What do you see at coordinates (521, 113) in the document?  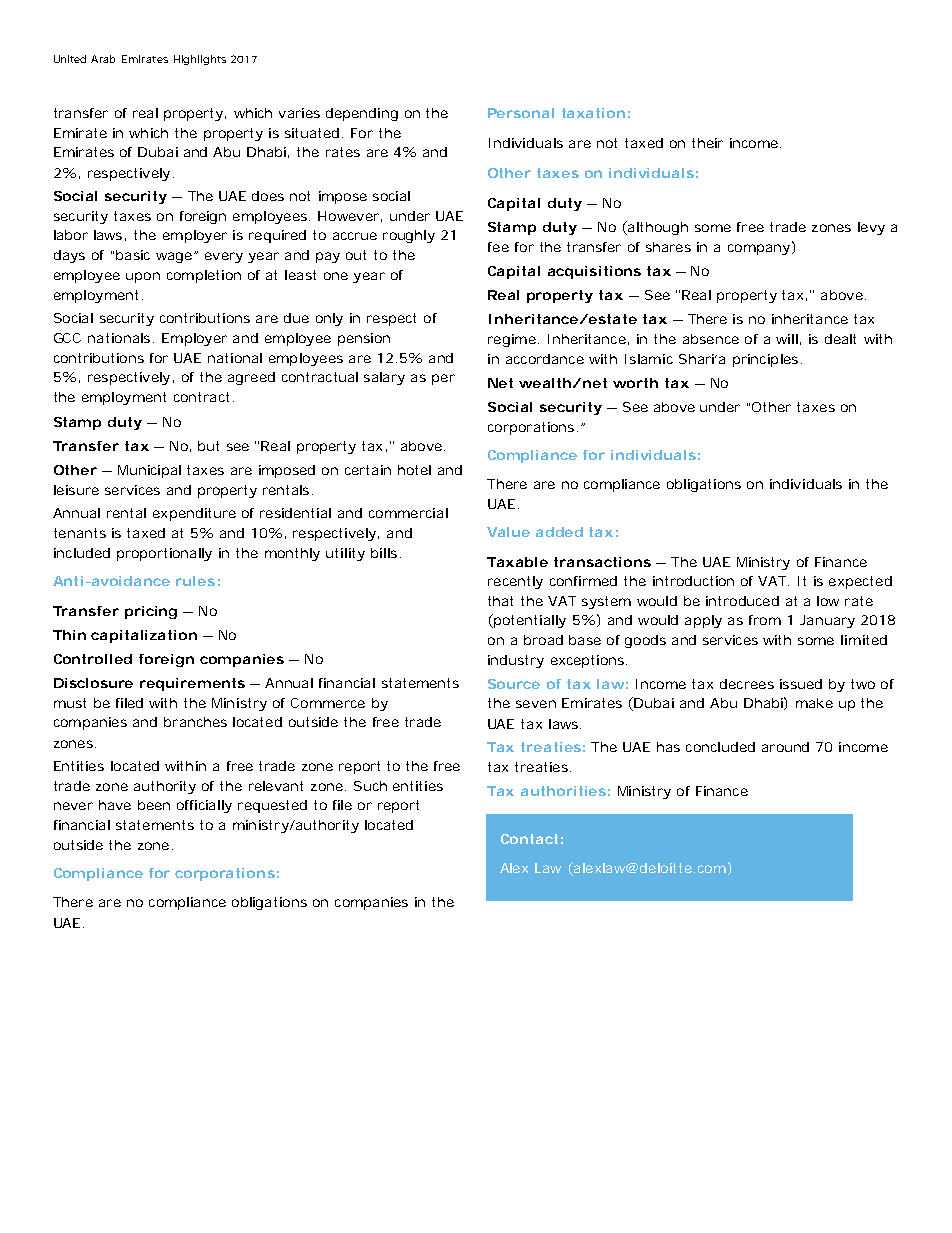 I see `Personal` at bounding box center [521, 113].
